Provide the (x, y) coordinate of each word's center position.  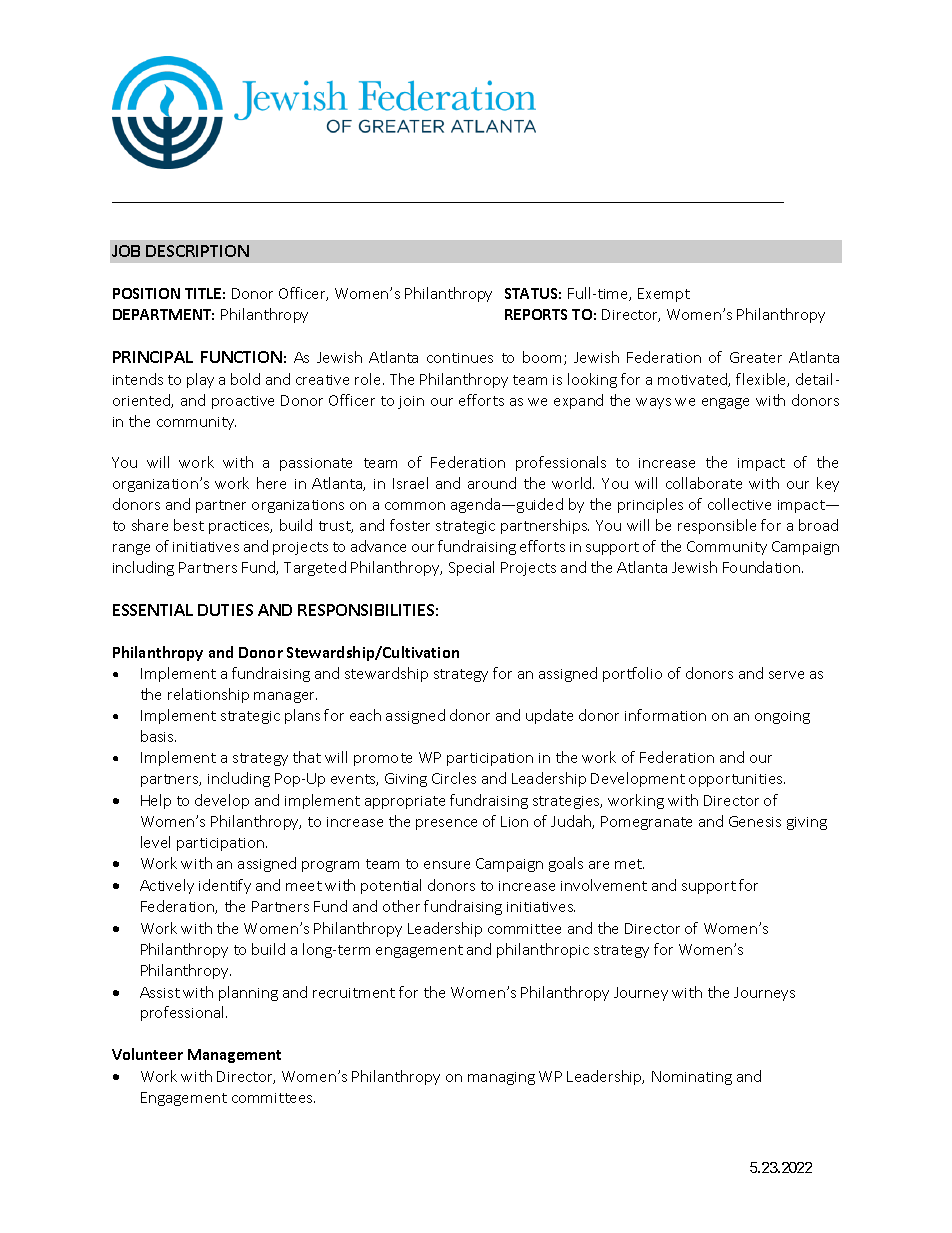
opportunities (737, 780)
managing (501, 1078)
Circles (454, 778)
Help (156, 801)
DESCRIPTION (197, 251)
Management (234, 1056)
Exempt (664, 295)
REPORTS (536, 314)
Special (471, 568)
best (189, 525)
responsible (717, 526)
